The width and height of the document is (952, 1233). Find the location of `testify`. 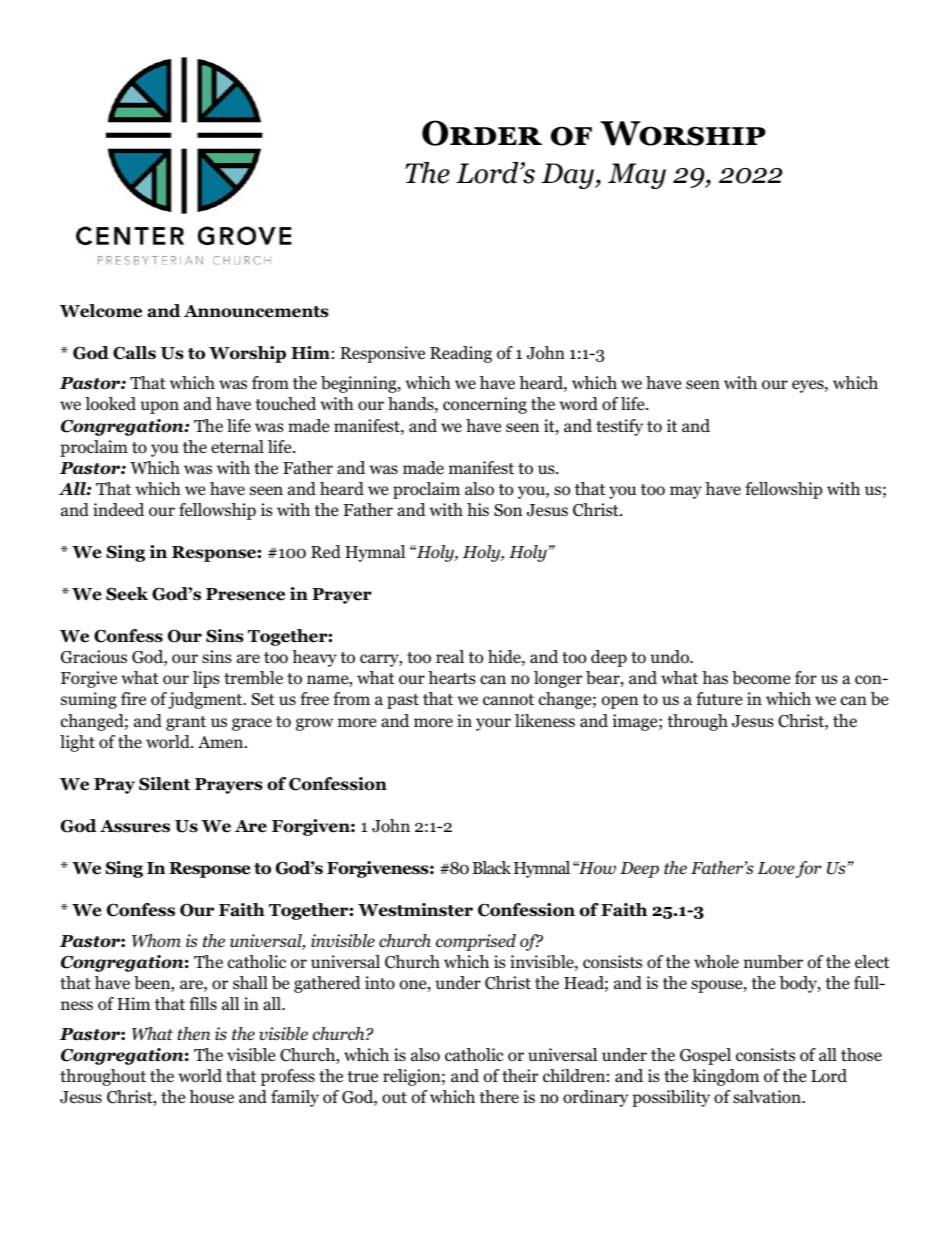

testify is located at coordinates (619, 427).
